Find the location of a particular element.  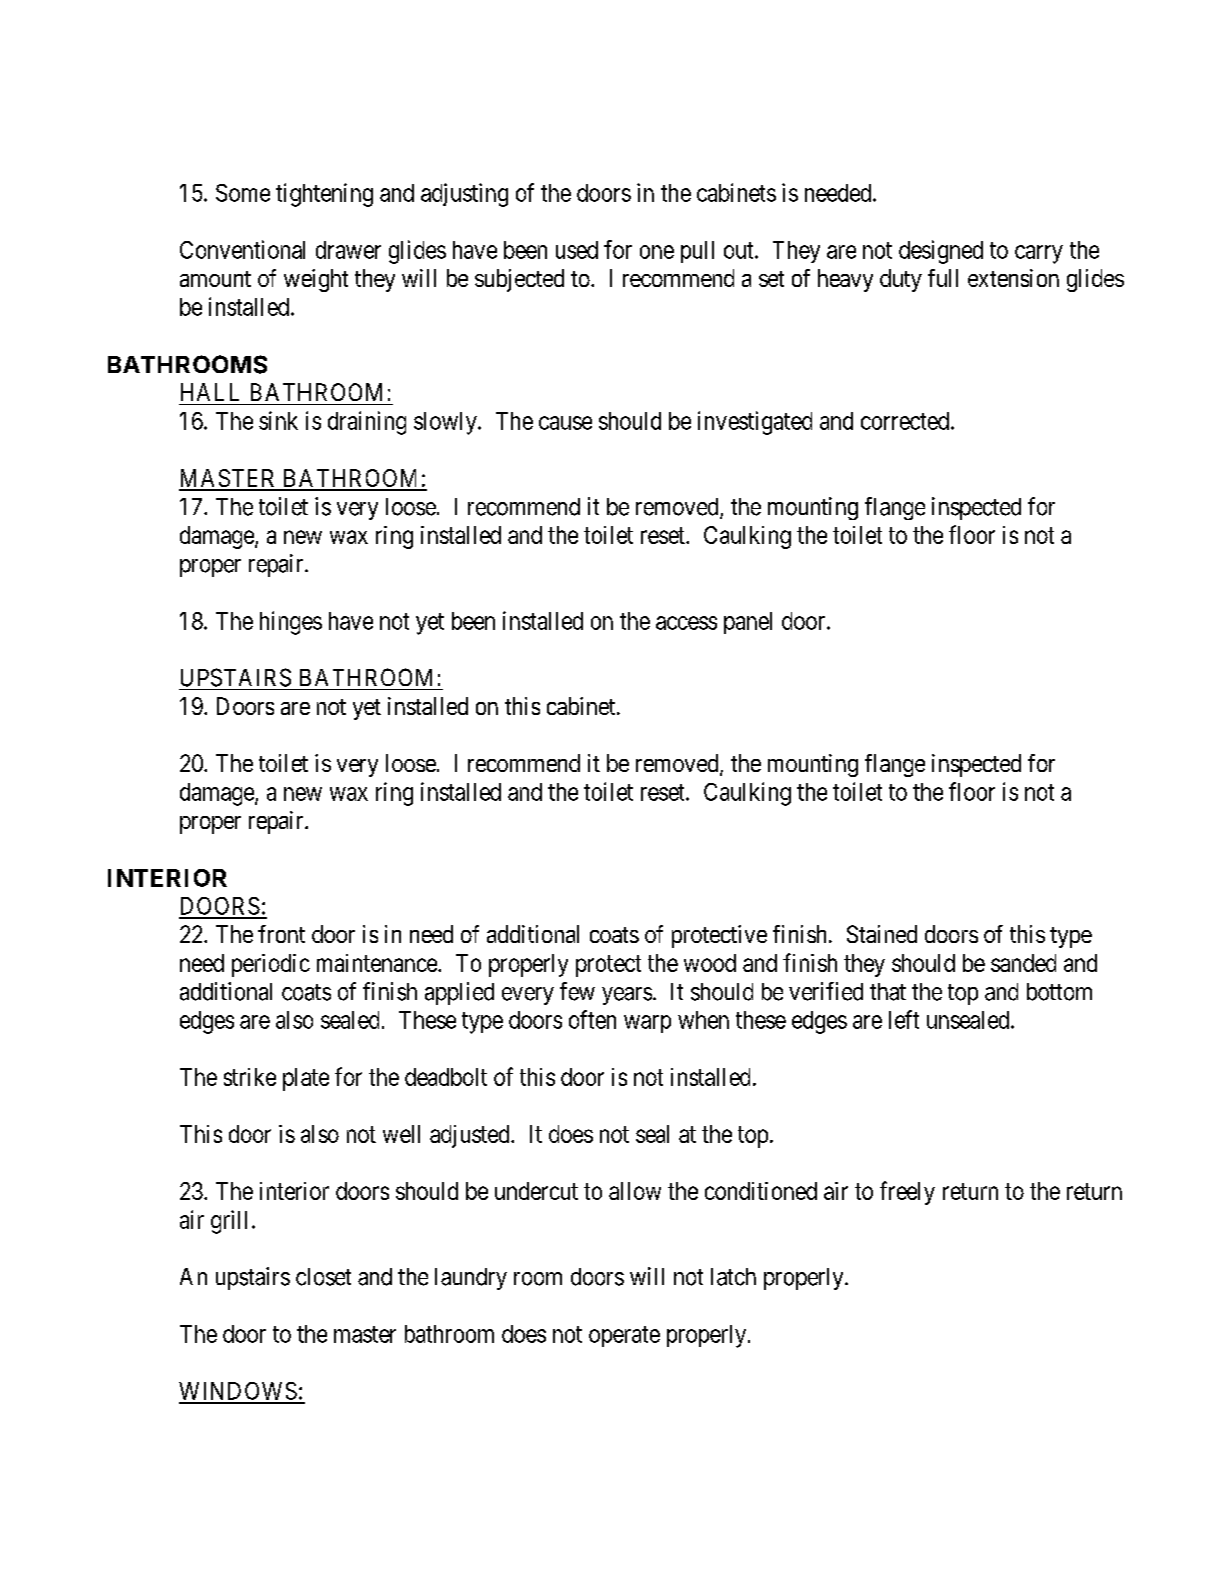

panel is located at coordinates (748, 623).
